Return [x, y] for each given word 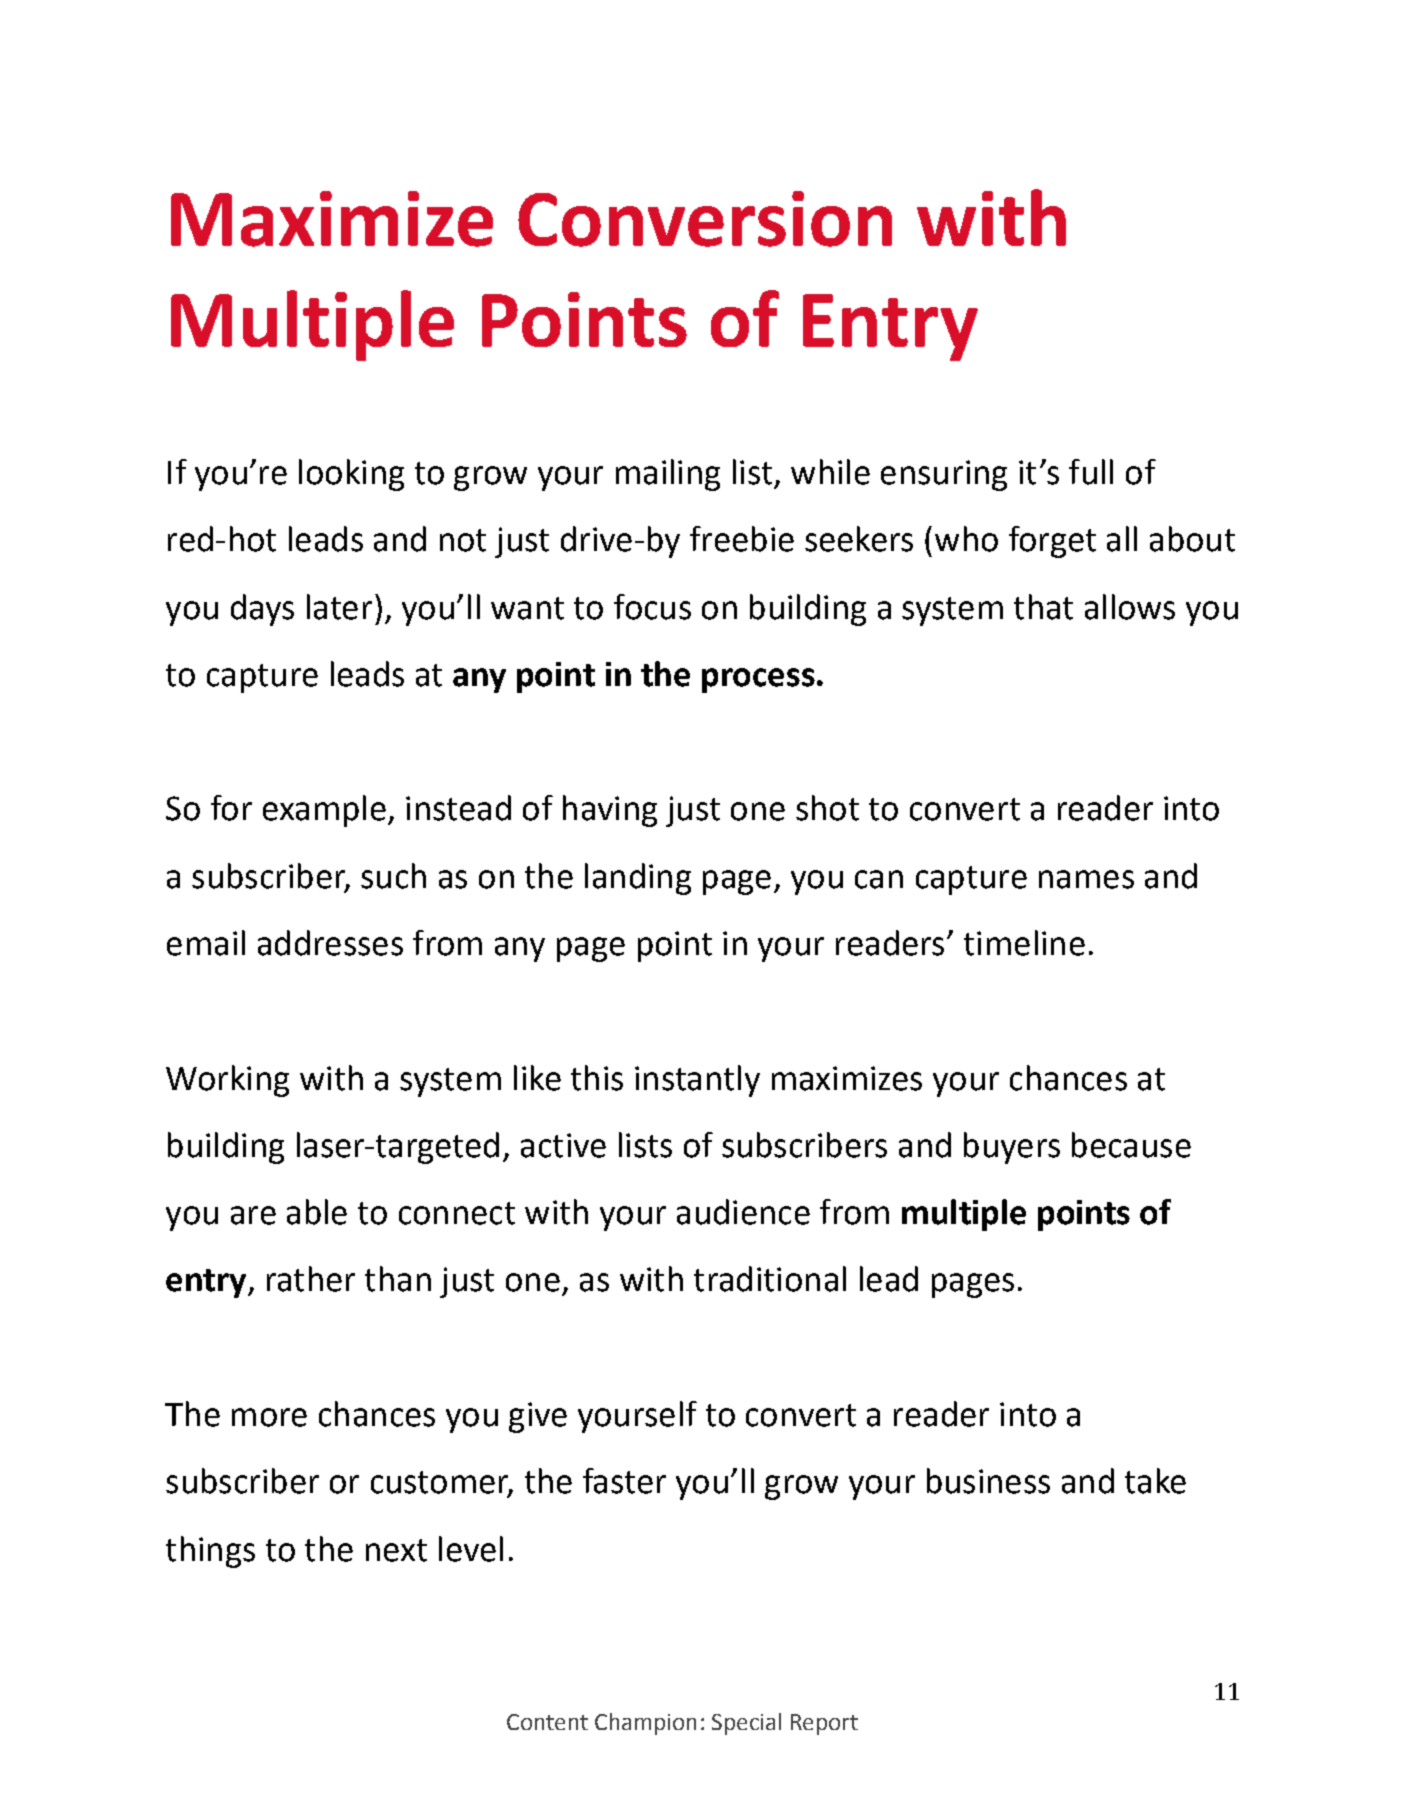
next [396, 1550]
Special [746, 1724]
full [1091, 472]
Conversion [705, 219]
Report [824, 1724]
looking [351, 475]
